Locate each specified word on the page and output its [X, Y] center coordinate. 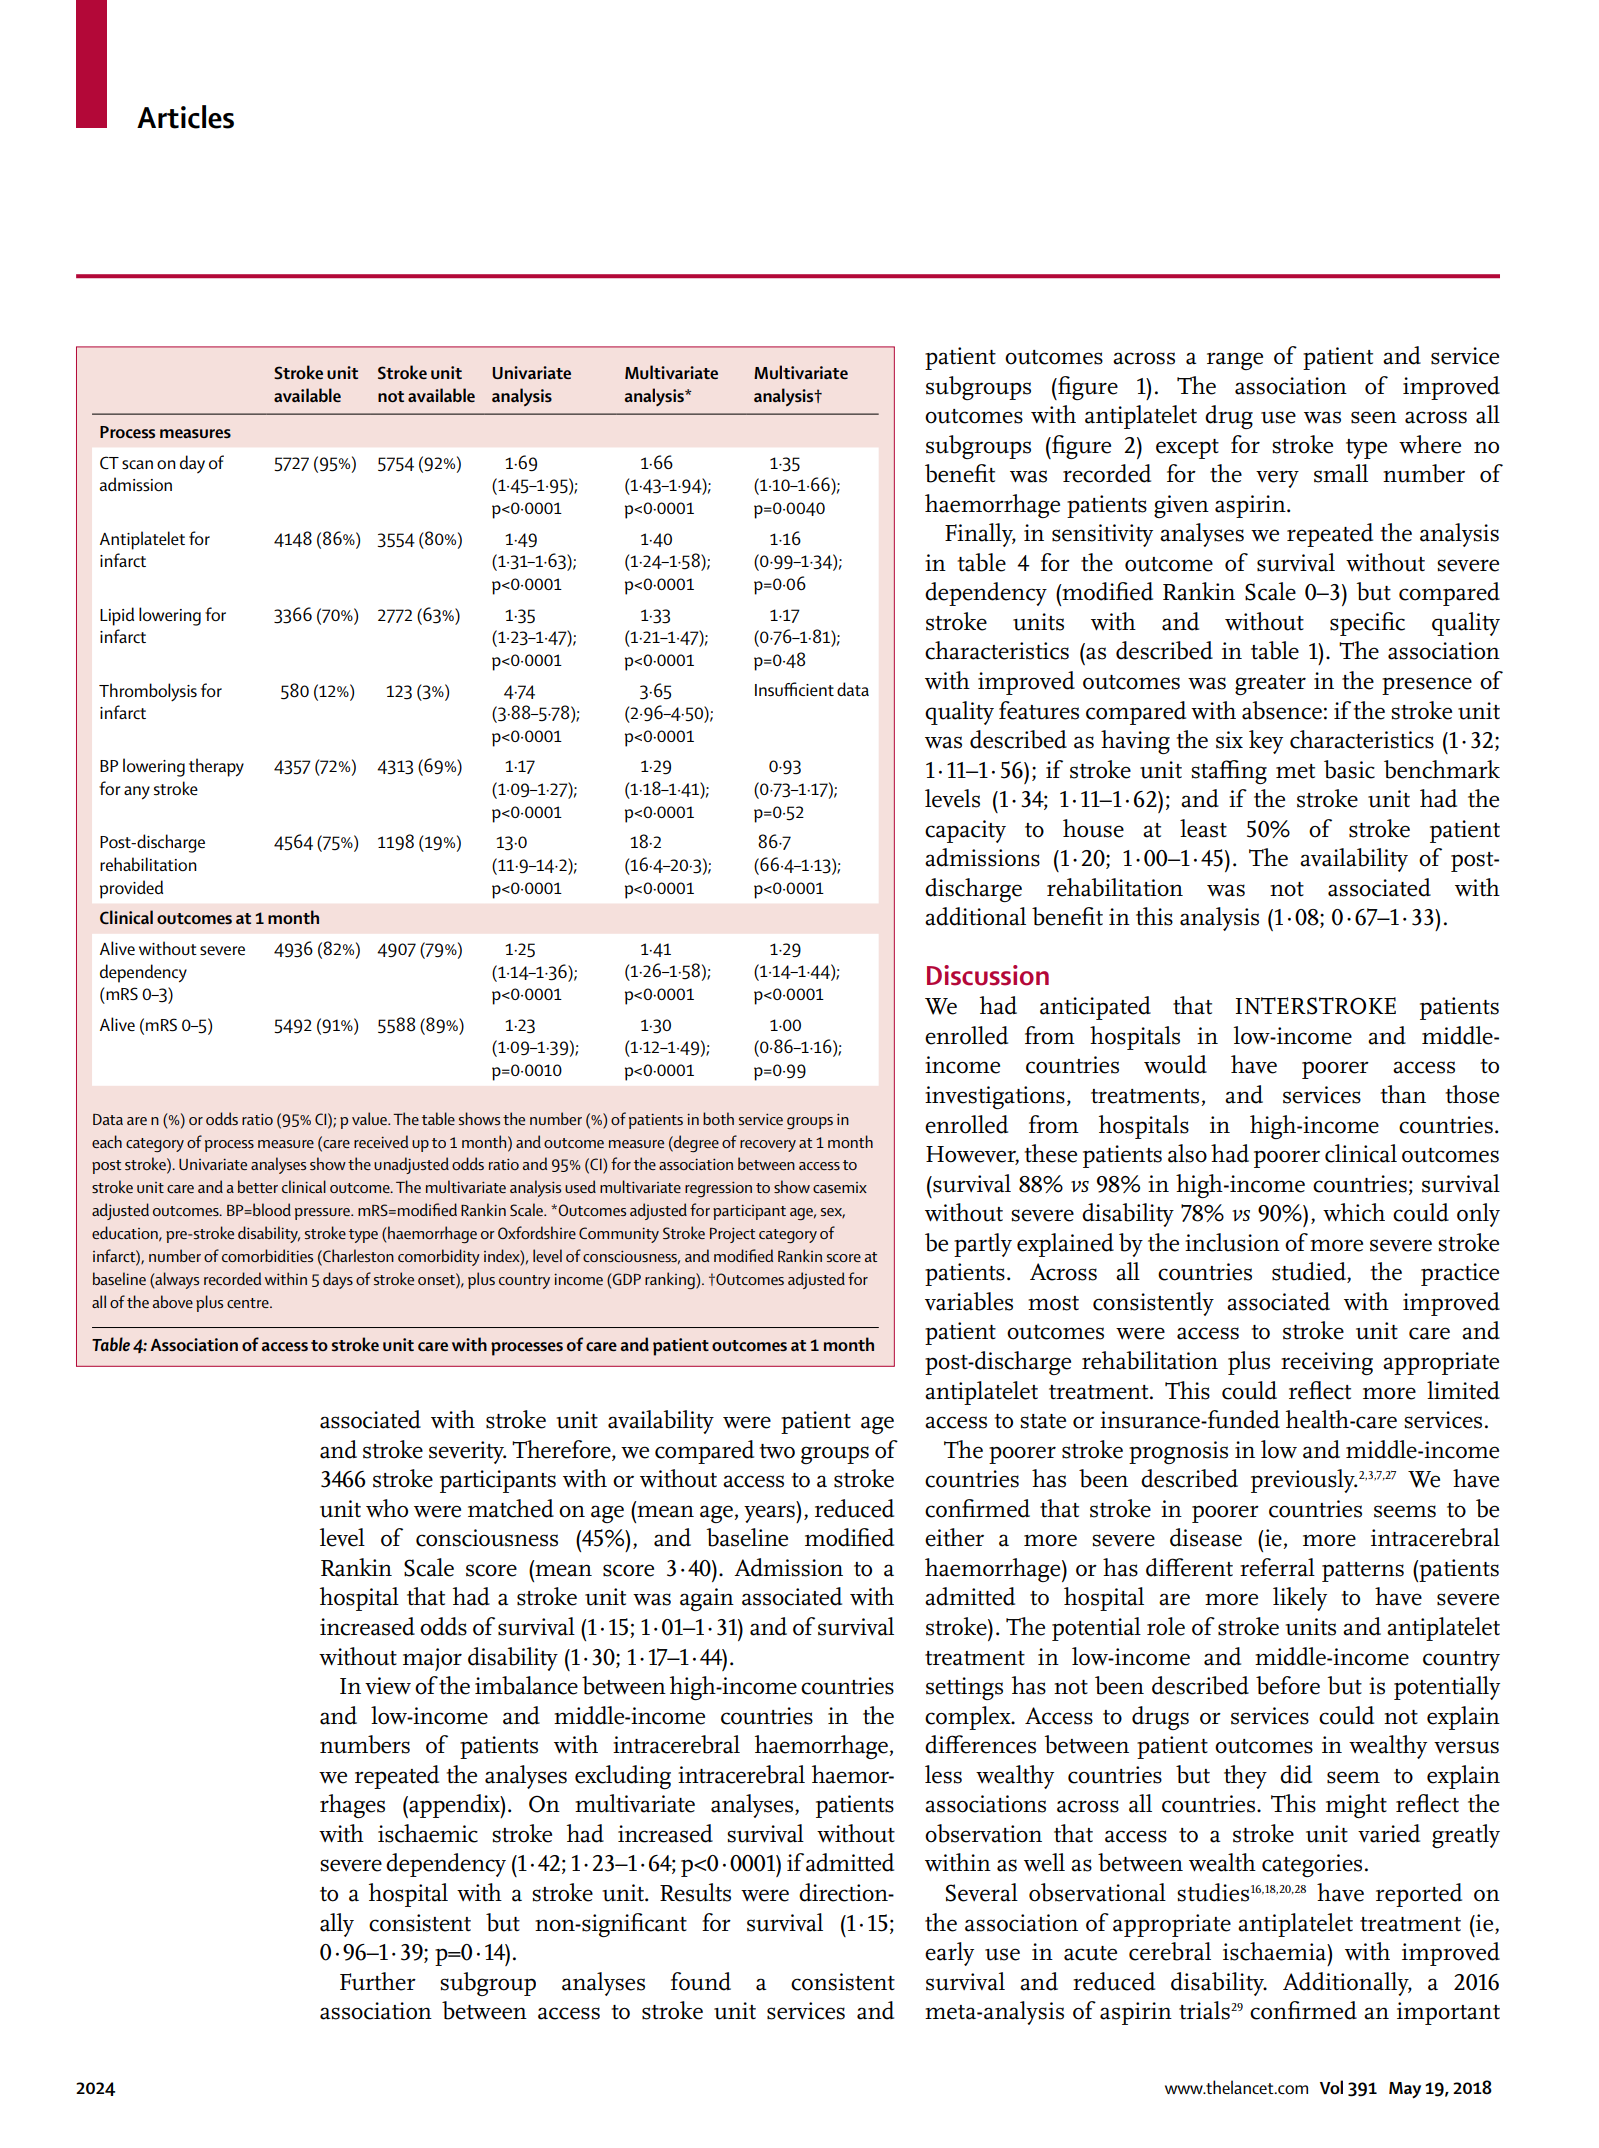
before [1288, 1685]
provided [131, 889]
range [1235, 361]
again [707, 1599]
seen [1374, 417]
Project [732, 1235]
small [1341, 473]
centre [249, 1303]
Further [378, 1981]
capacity [965, 831]
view [388, 1686]
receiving [1327, 1363]
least [1203, 828]
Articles [185, 117]
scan [137, 465]
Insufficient [794, 689]
